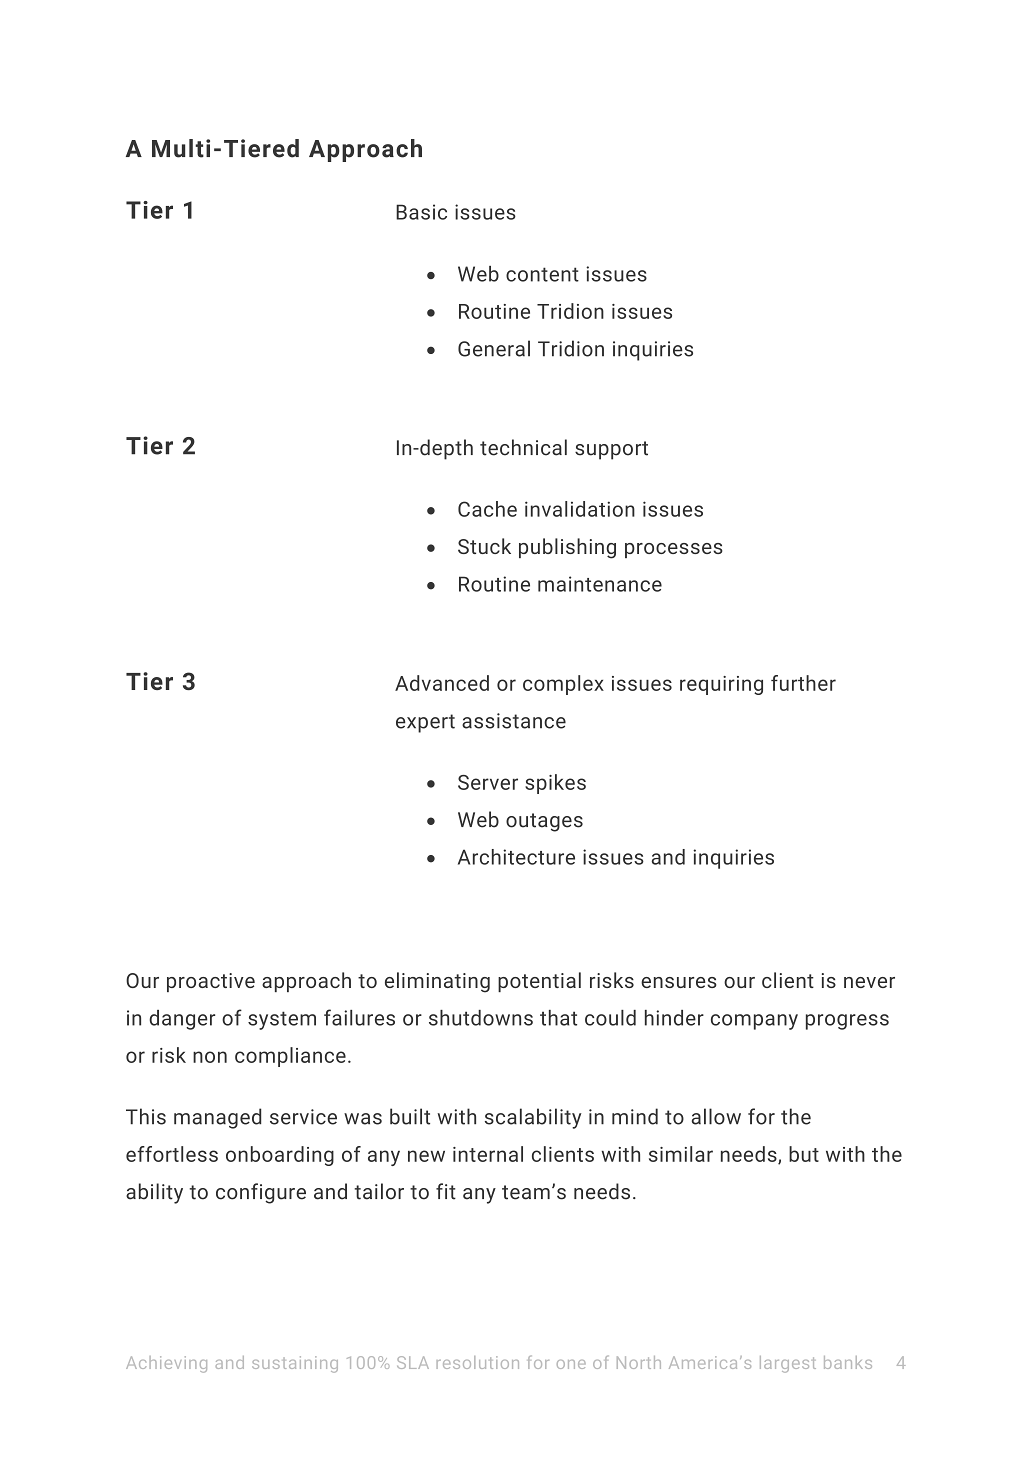  I want to click on Stuck, so click(484, 546).
